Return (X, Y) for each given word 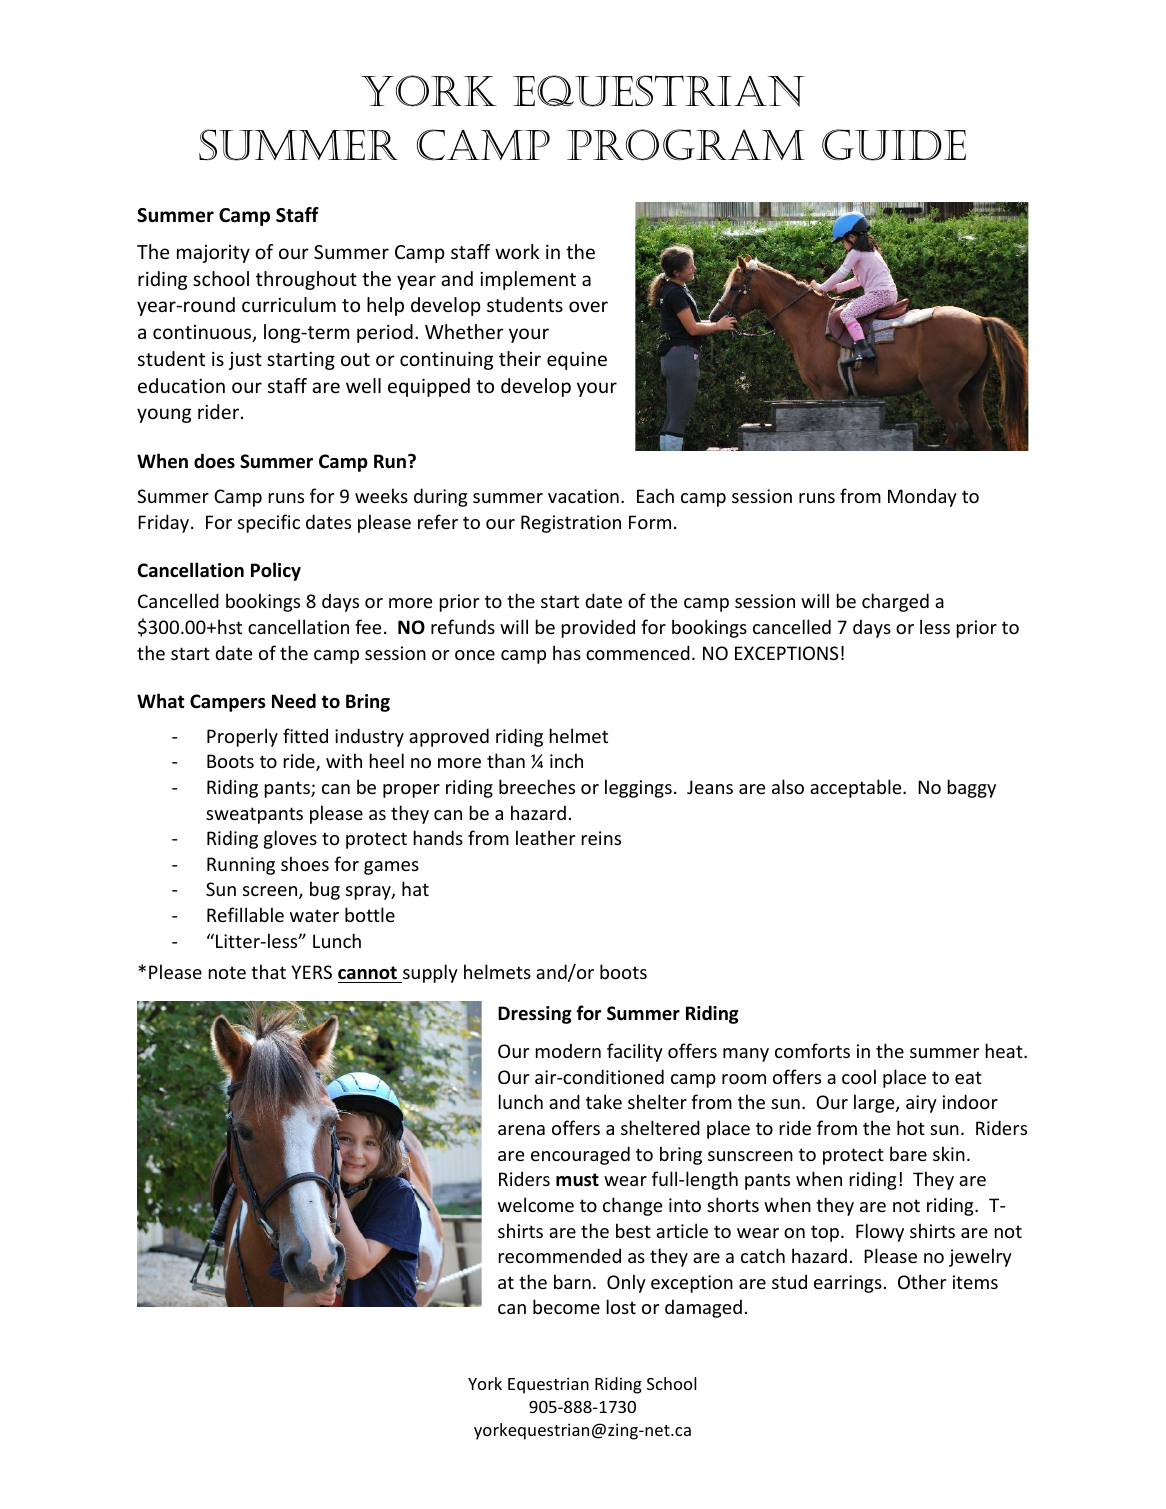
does (214, 461)
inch (566, 760)
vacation (583, 496)
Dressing (535, 1015)
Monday (922, 497)
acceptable (857, 788)
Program (686, 144)
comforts (812, 1050)
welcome (536, 1204)
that (268, 971)
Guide (894, 145)
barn (572, 1281)
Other (922, 1281)
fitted (305, 735)
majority (213, 254)
